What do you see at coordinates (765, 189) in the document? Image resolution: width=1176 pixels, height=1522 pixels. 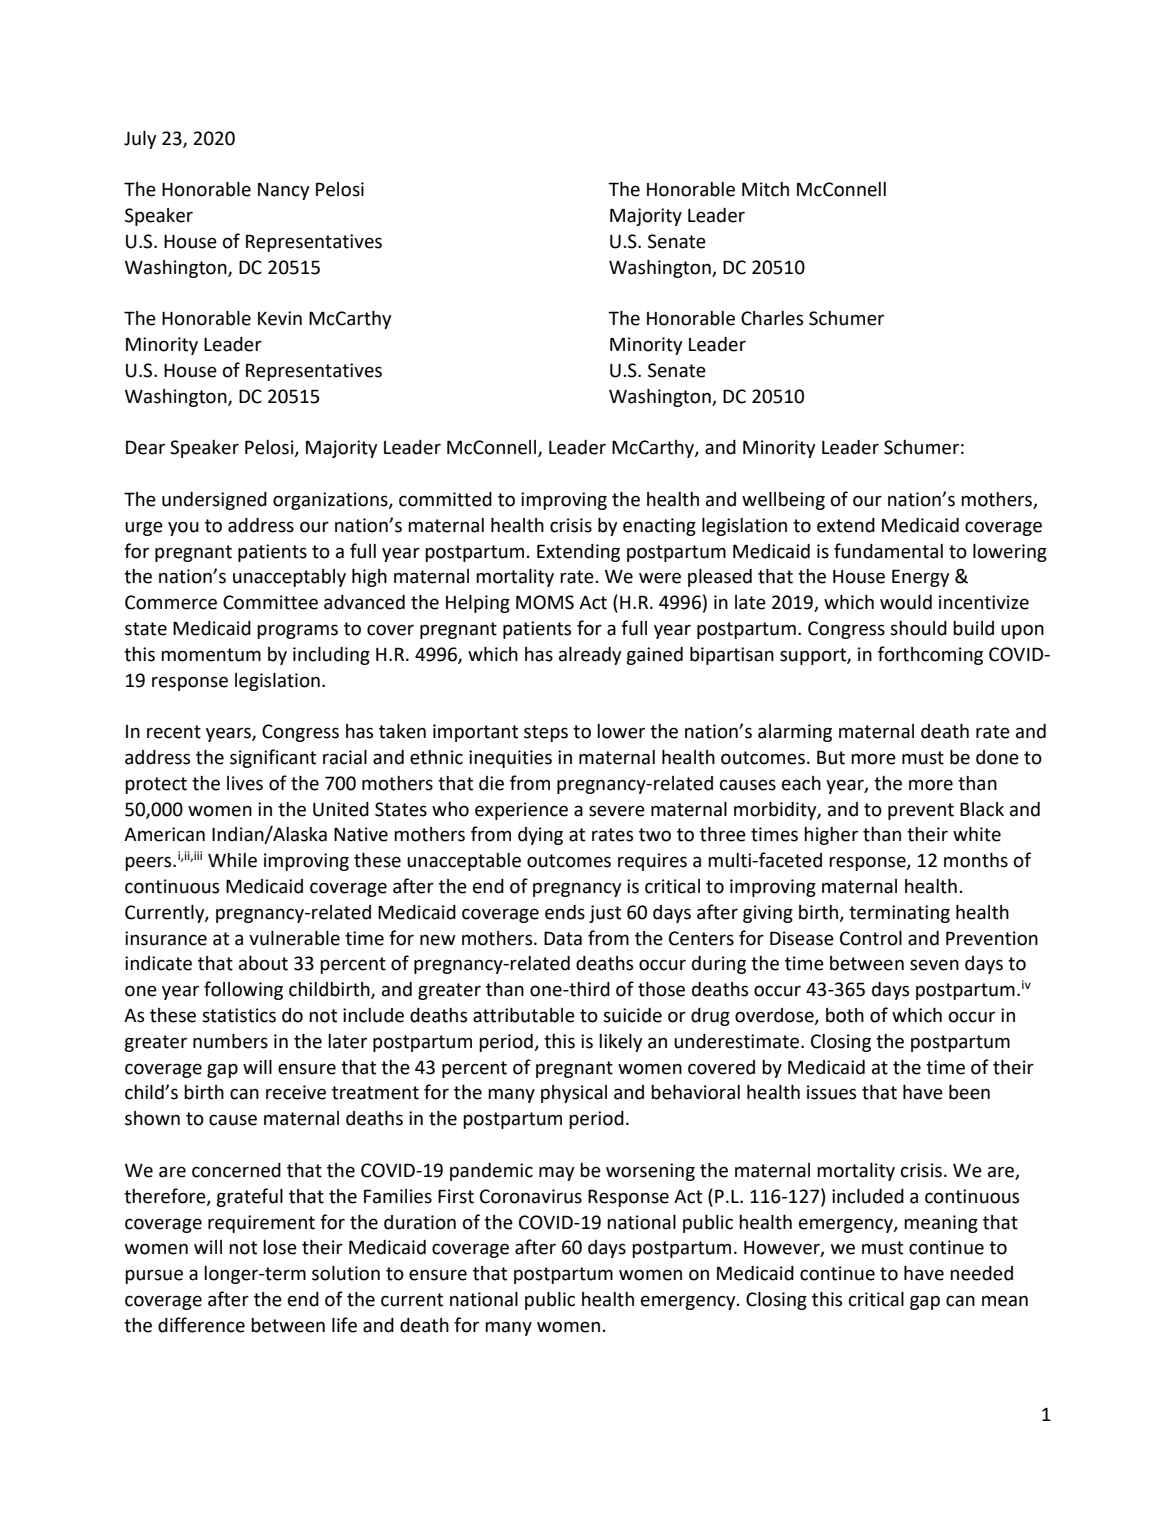 I see `Mitch` at bounding box center [765, 189].
